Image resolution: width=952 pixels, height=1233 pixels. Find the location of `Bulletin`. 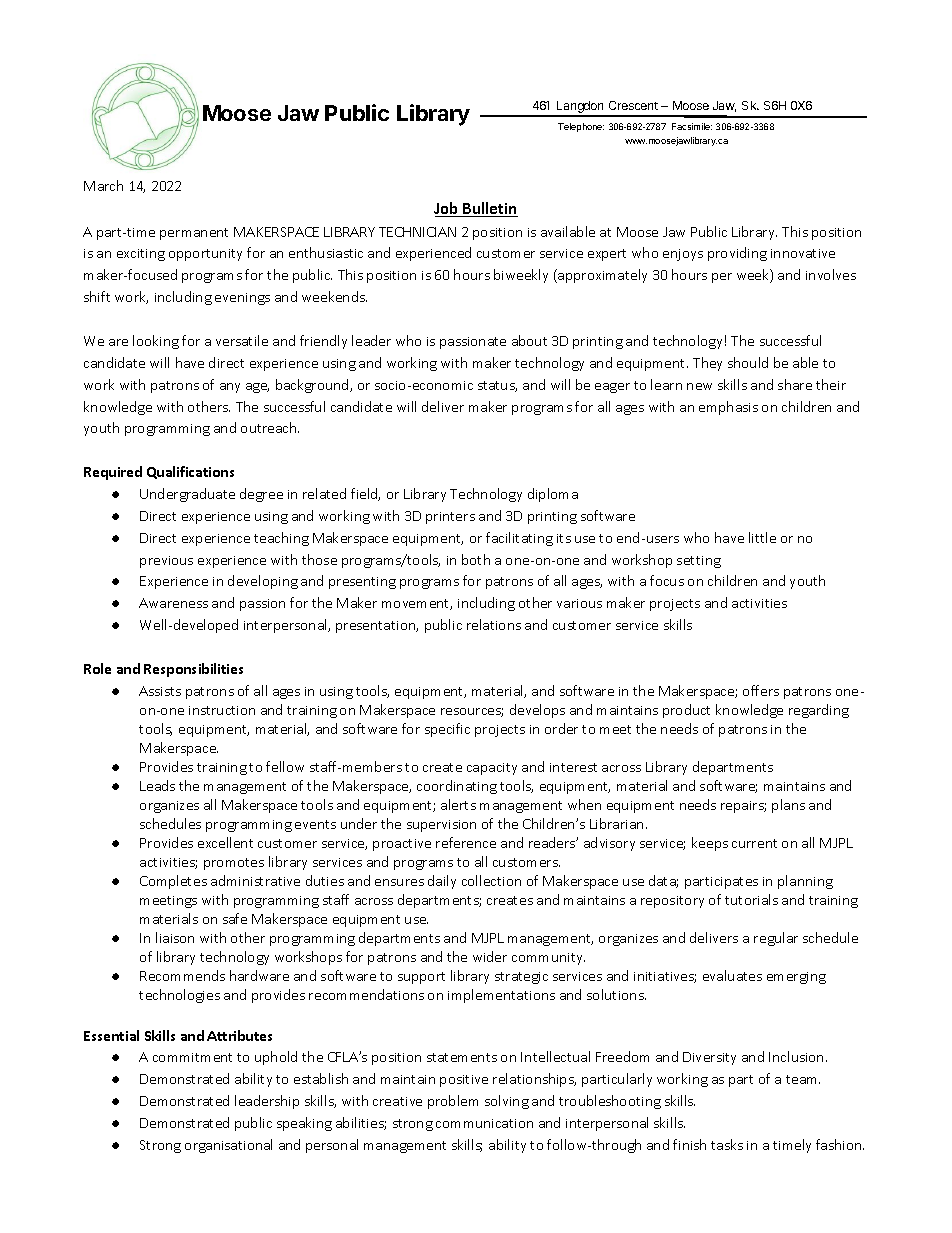

Bulletin is located at coordinates (489, 209).
